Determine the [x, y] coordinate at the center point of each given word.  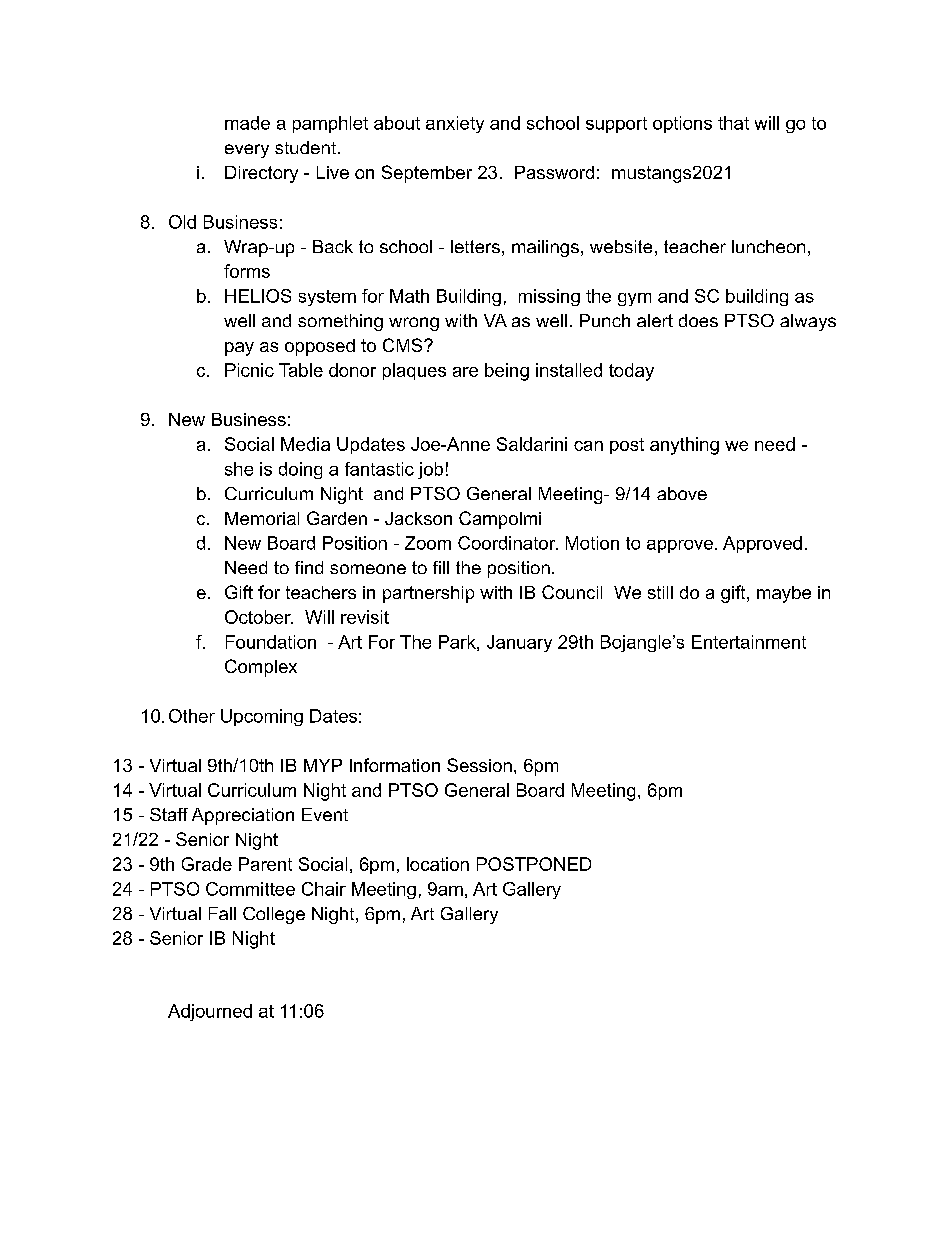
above [682, 493]
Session [479, 765]
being [507, 372]
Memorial [262, 518]
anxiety [455, 124]
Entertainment [749, 642]
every [247, 151]
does [698, 320]
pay [239, 349]
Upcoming [262, 717]
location [438, 864]
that [733, 123]
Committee [250, 889]
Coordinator [507, 543]
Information [395, 765]
